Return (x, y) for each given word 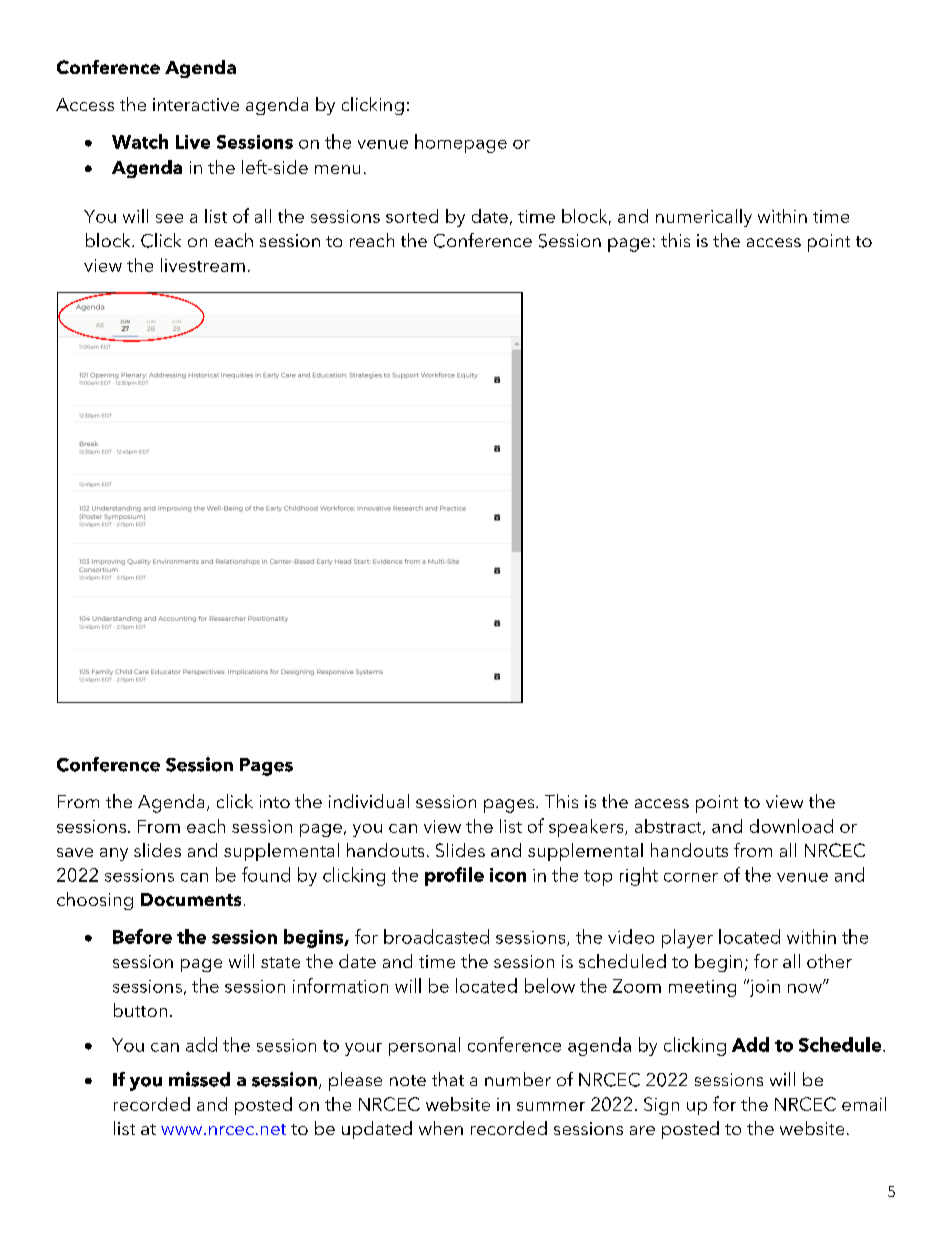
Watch (140, 141)
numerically (704, 218)
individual (369, 801)
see (169, 218)
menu (337, 169)
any (114, 854)
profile (454, 876)
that (448, 1079)
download (791, 826)
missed (199, 1079)
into (275, 801)
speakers (587, 828)
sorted (412, 216)
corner (691, 877)
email (864, 1104)
